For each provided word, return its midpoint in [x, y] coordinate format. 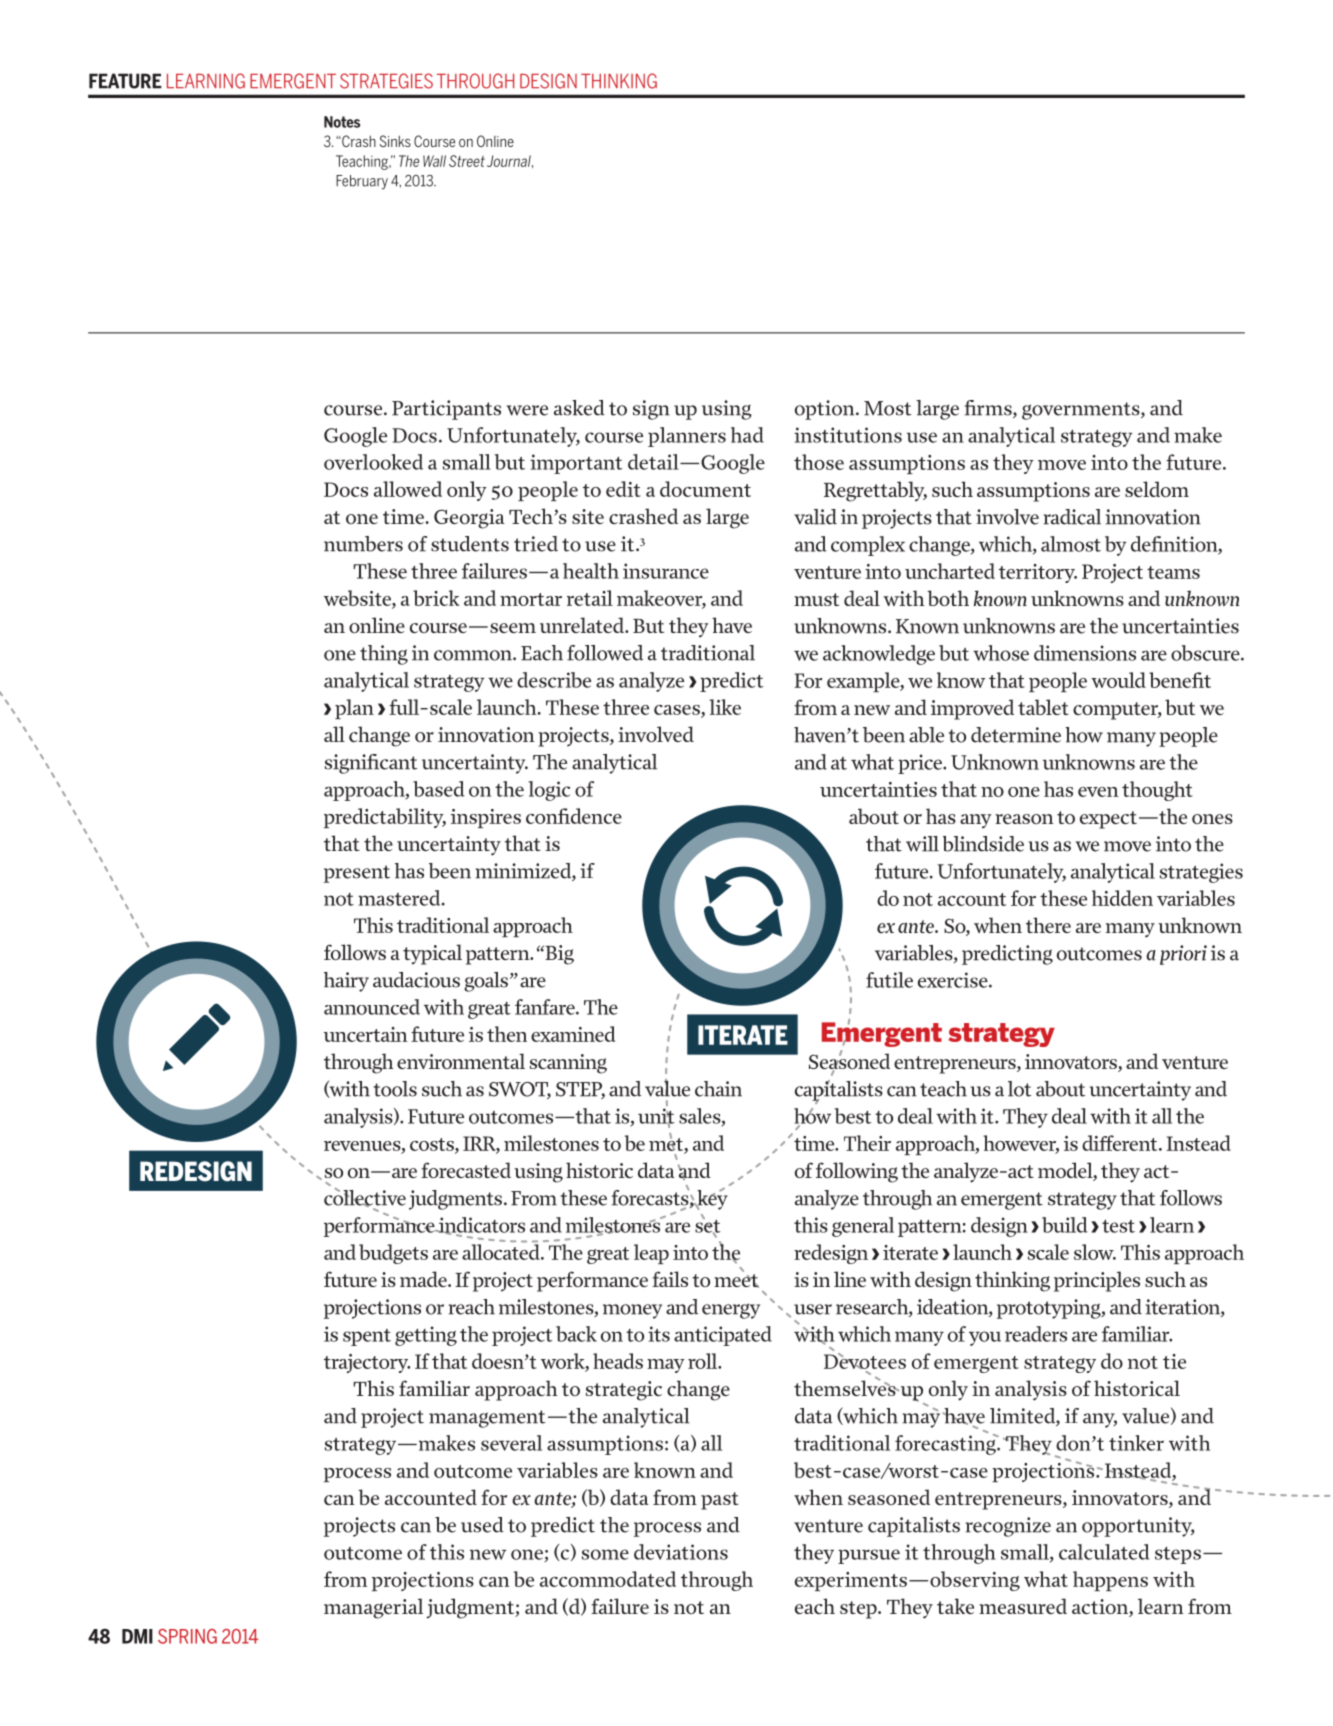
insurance [666, 571]
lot [1020, 1089]
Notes [342, 122]
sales [701, 1117]
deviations [681, 1552]
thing [384, 655]
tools [395, 1089]
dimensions [1085, 653]
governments [1082, 411]
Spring [187, 1636]
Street [467, 161]
